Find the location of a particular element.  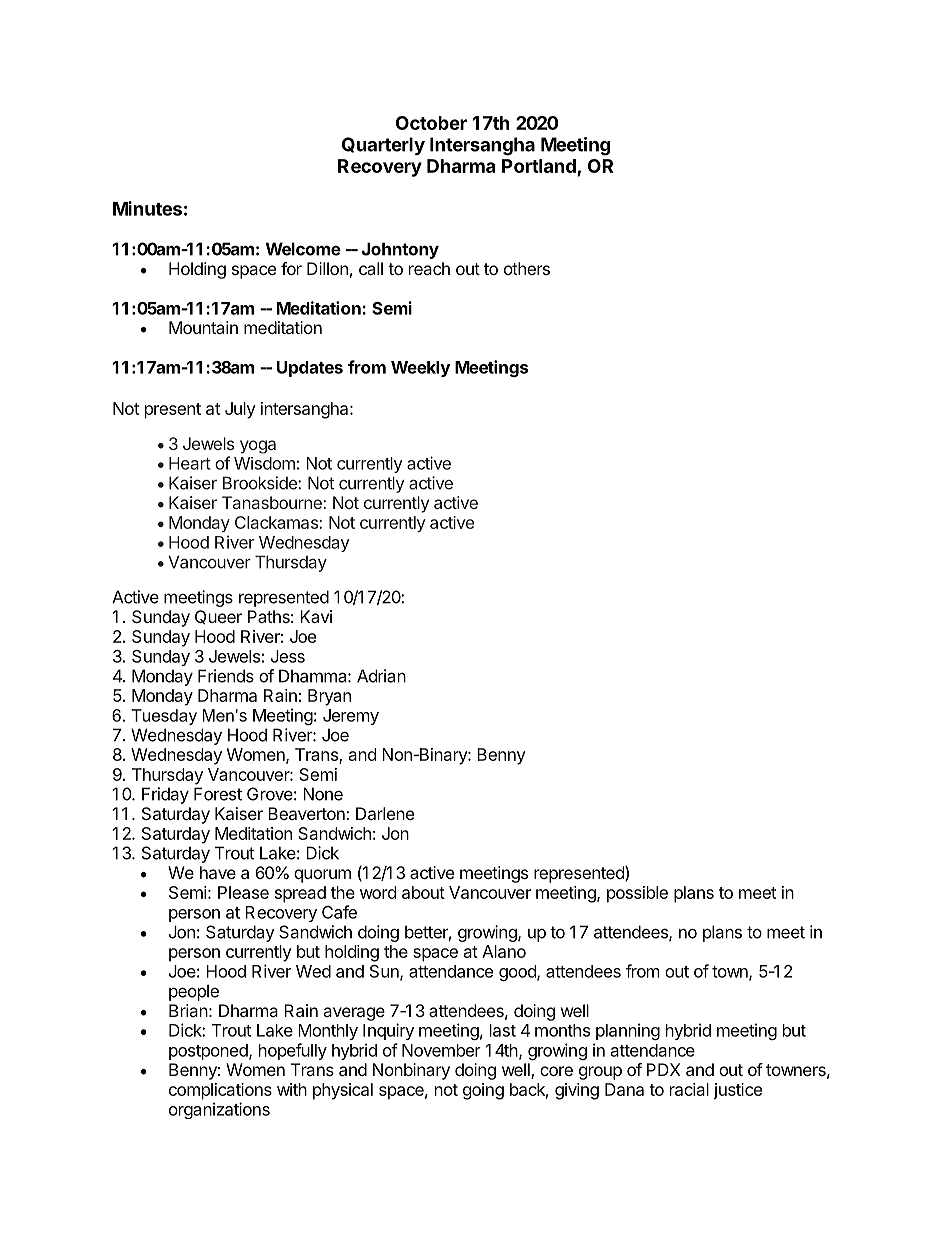

Darlene is located at coordinates (385, 813).
